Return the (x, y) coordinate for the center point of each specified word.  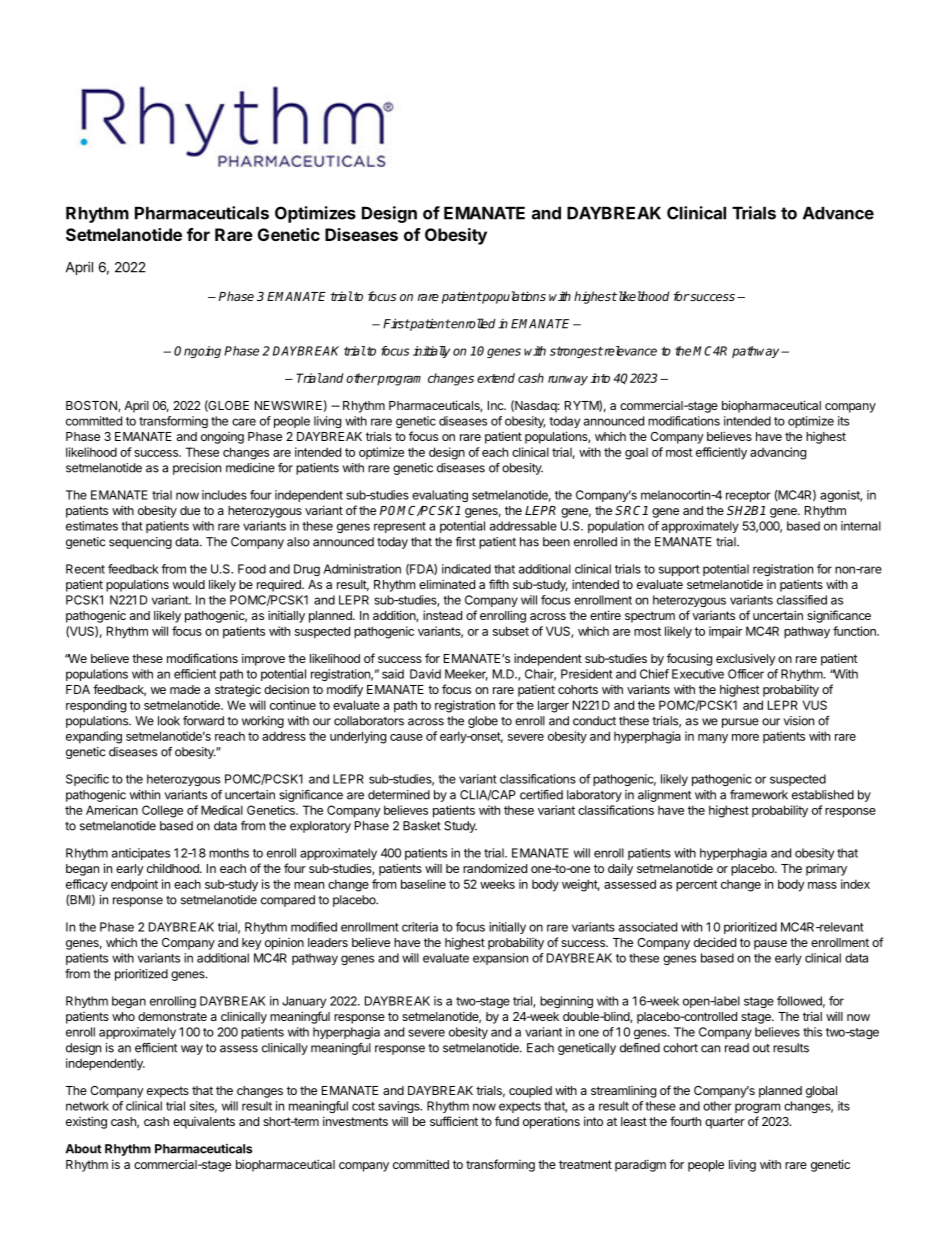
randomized (495, 868)
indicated (466, 569)
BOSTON (92, 406)
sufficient (454, 1121)
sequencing (140, 543)
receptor (748, 496)
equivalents (204, 1123)
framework (759, 795)
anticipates (141, 854)
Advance (838, 213)
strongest (576, 352)
